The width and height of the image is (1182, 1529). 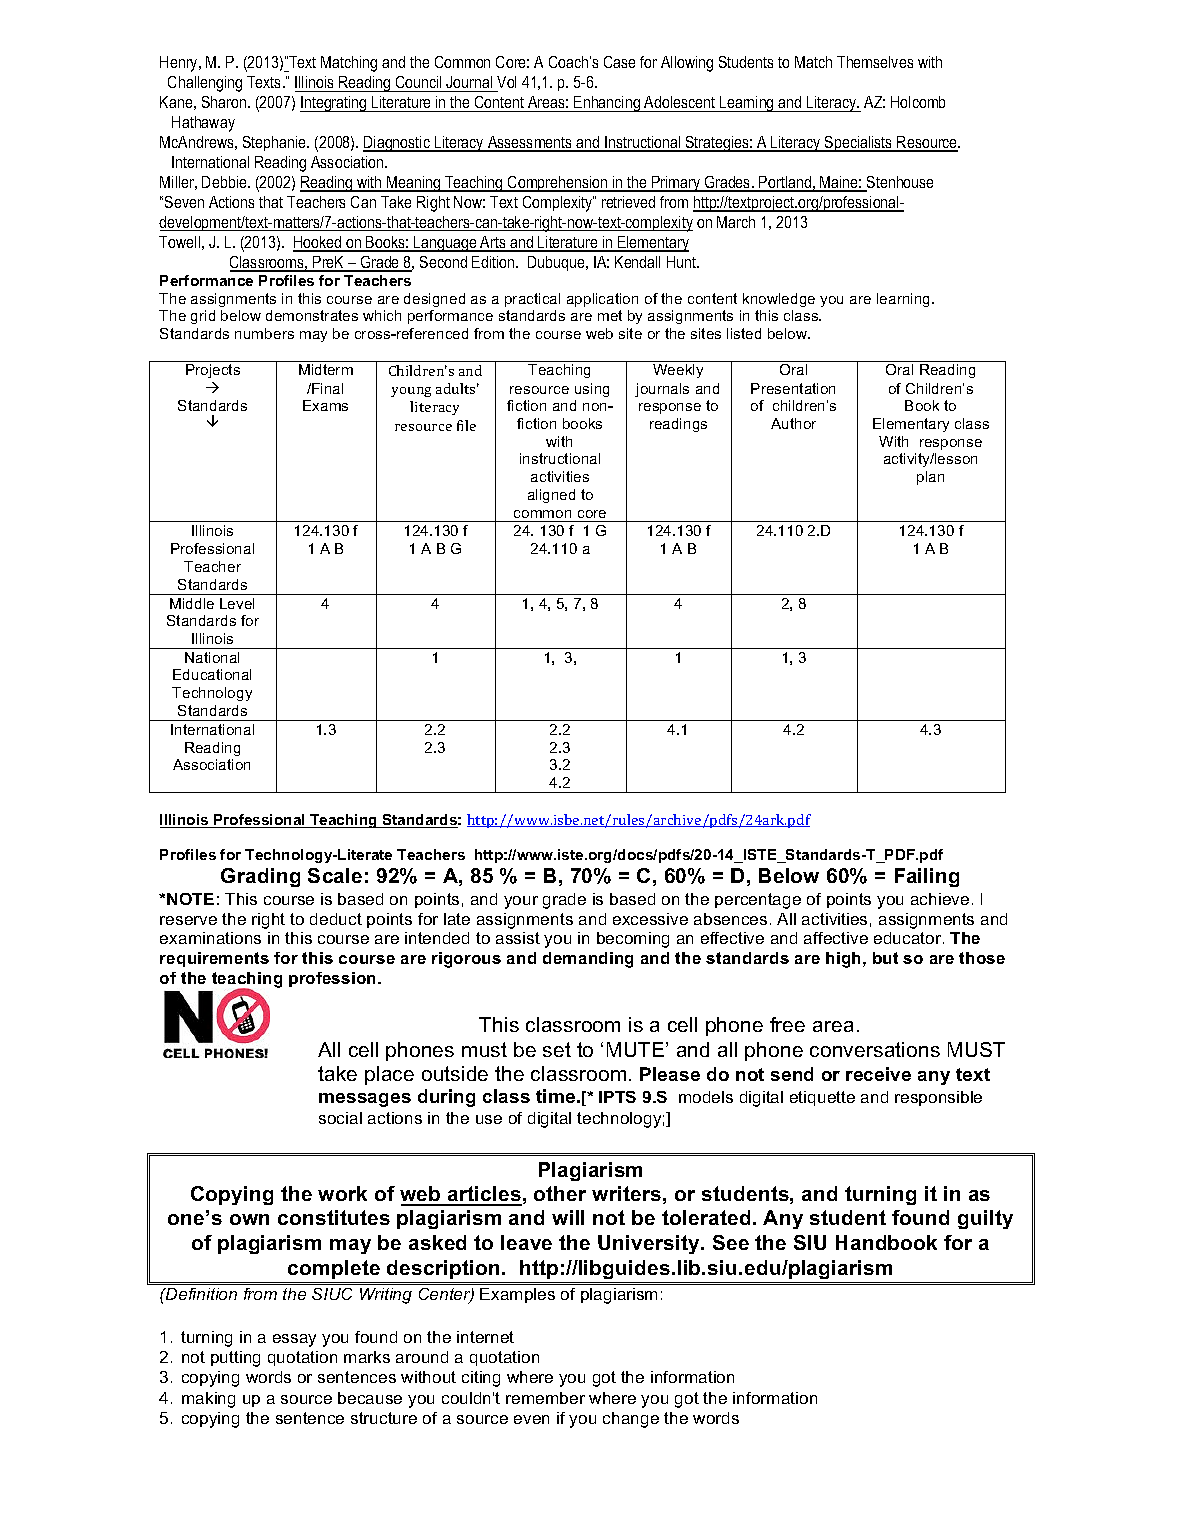 I want to click on Enhancing, so click(x=607, y=104).
